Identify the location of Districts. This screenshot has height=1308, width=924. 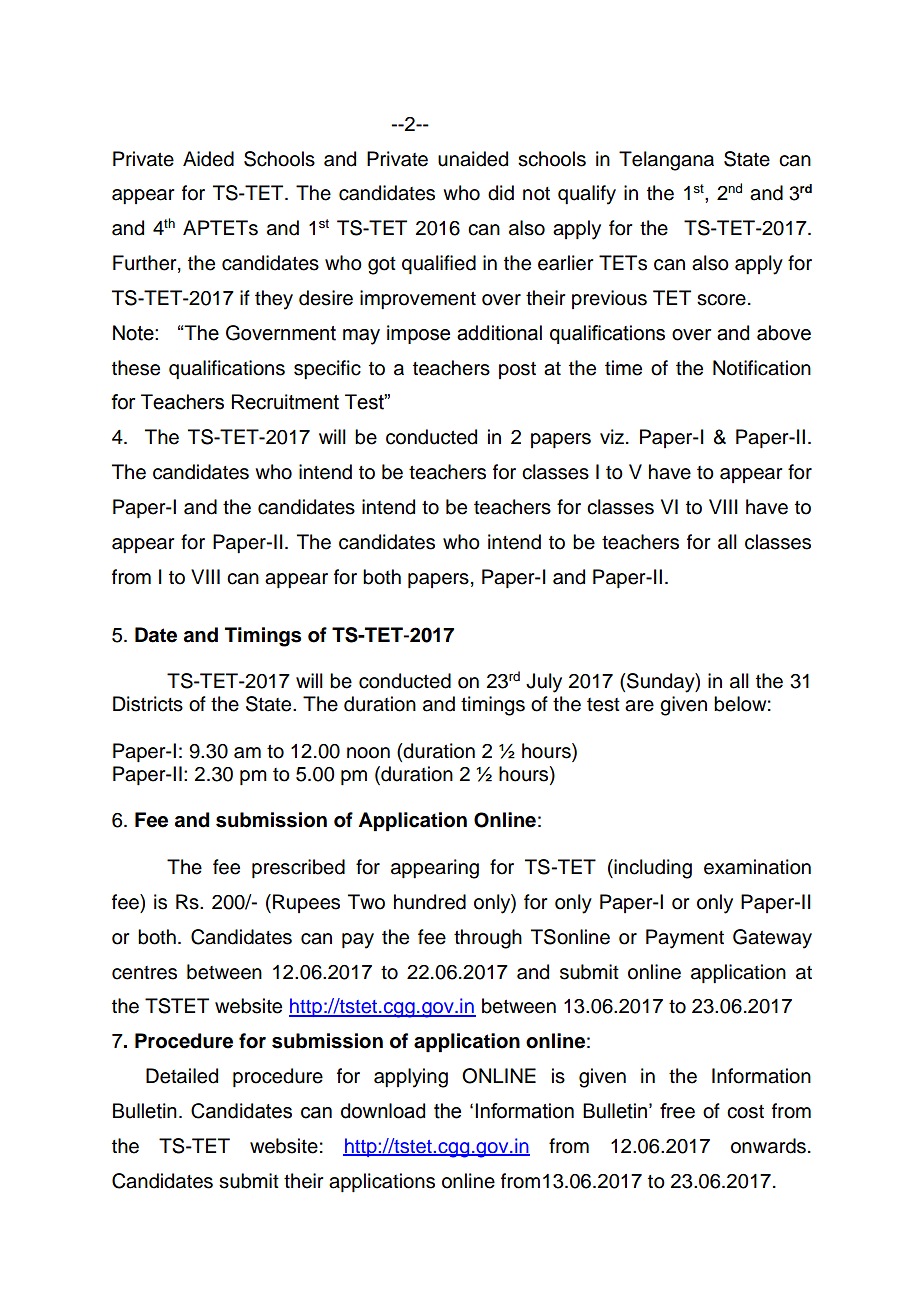
(148, 704).
